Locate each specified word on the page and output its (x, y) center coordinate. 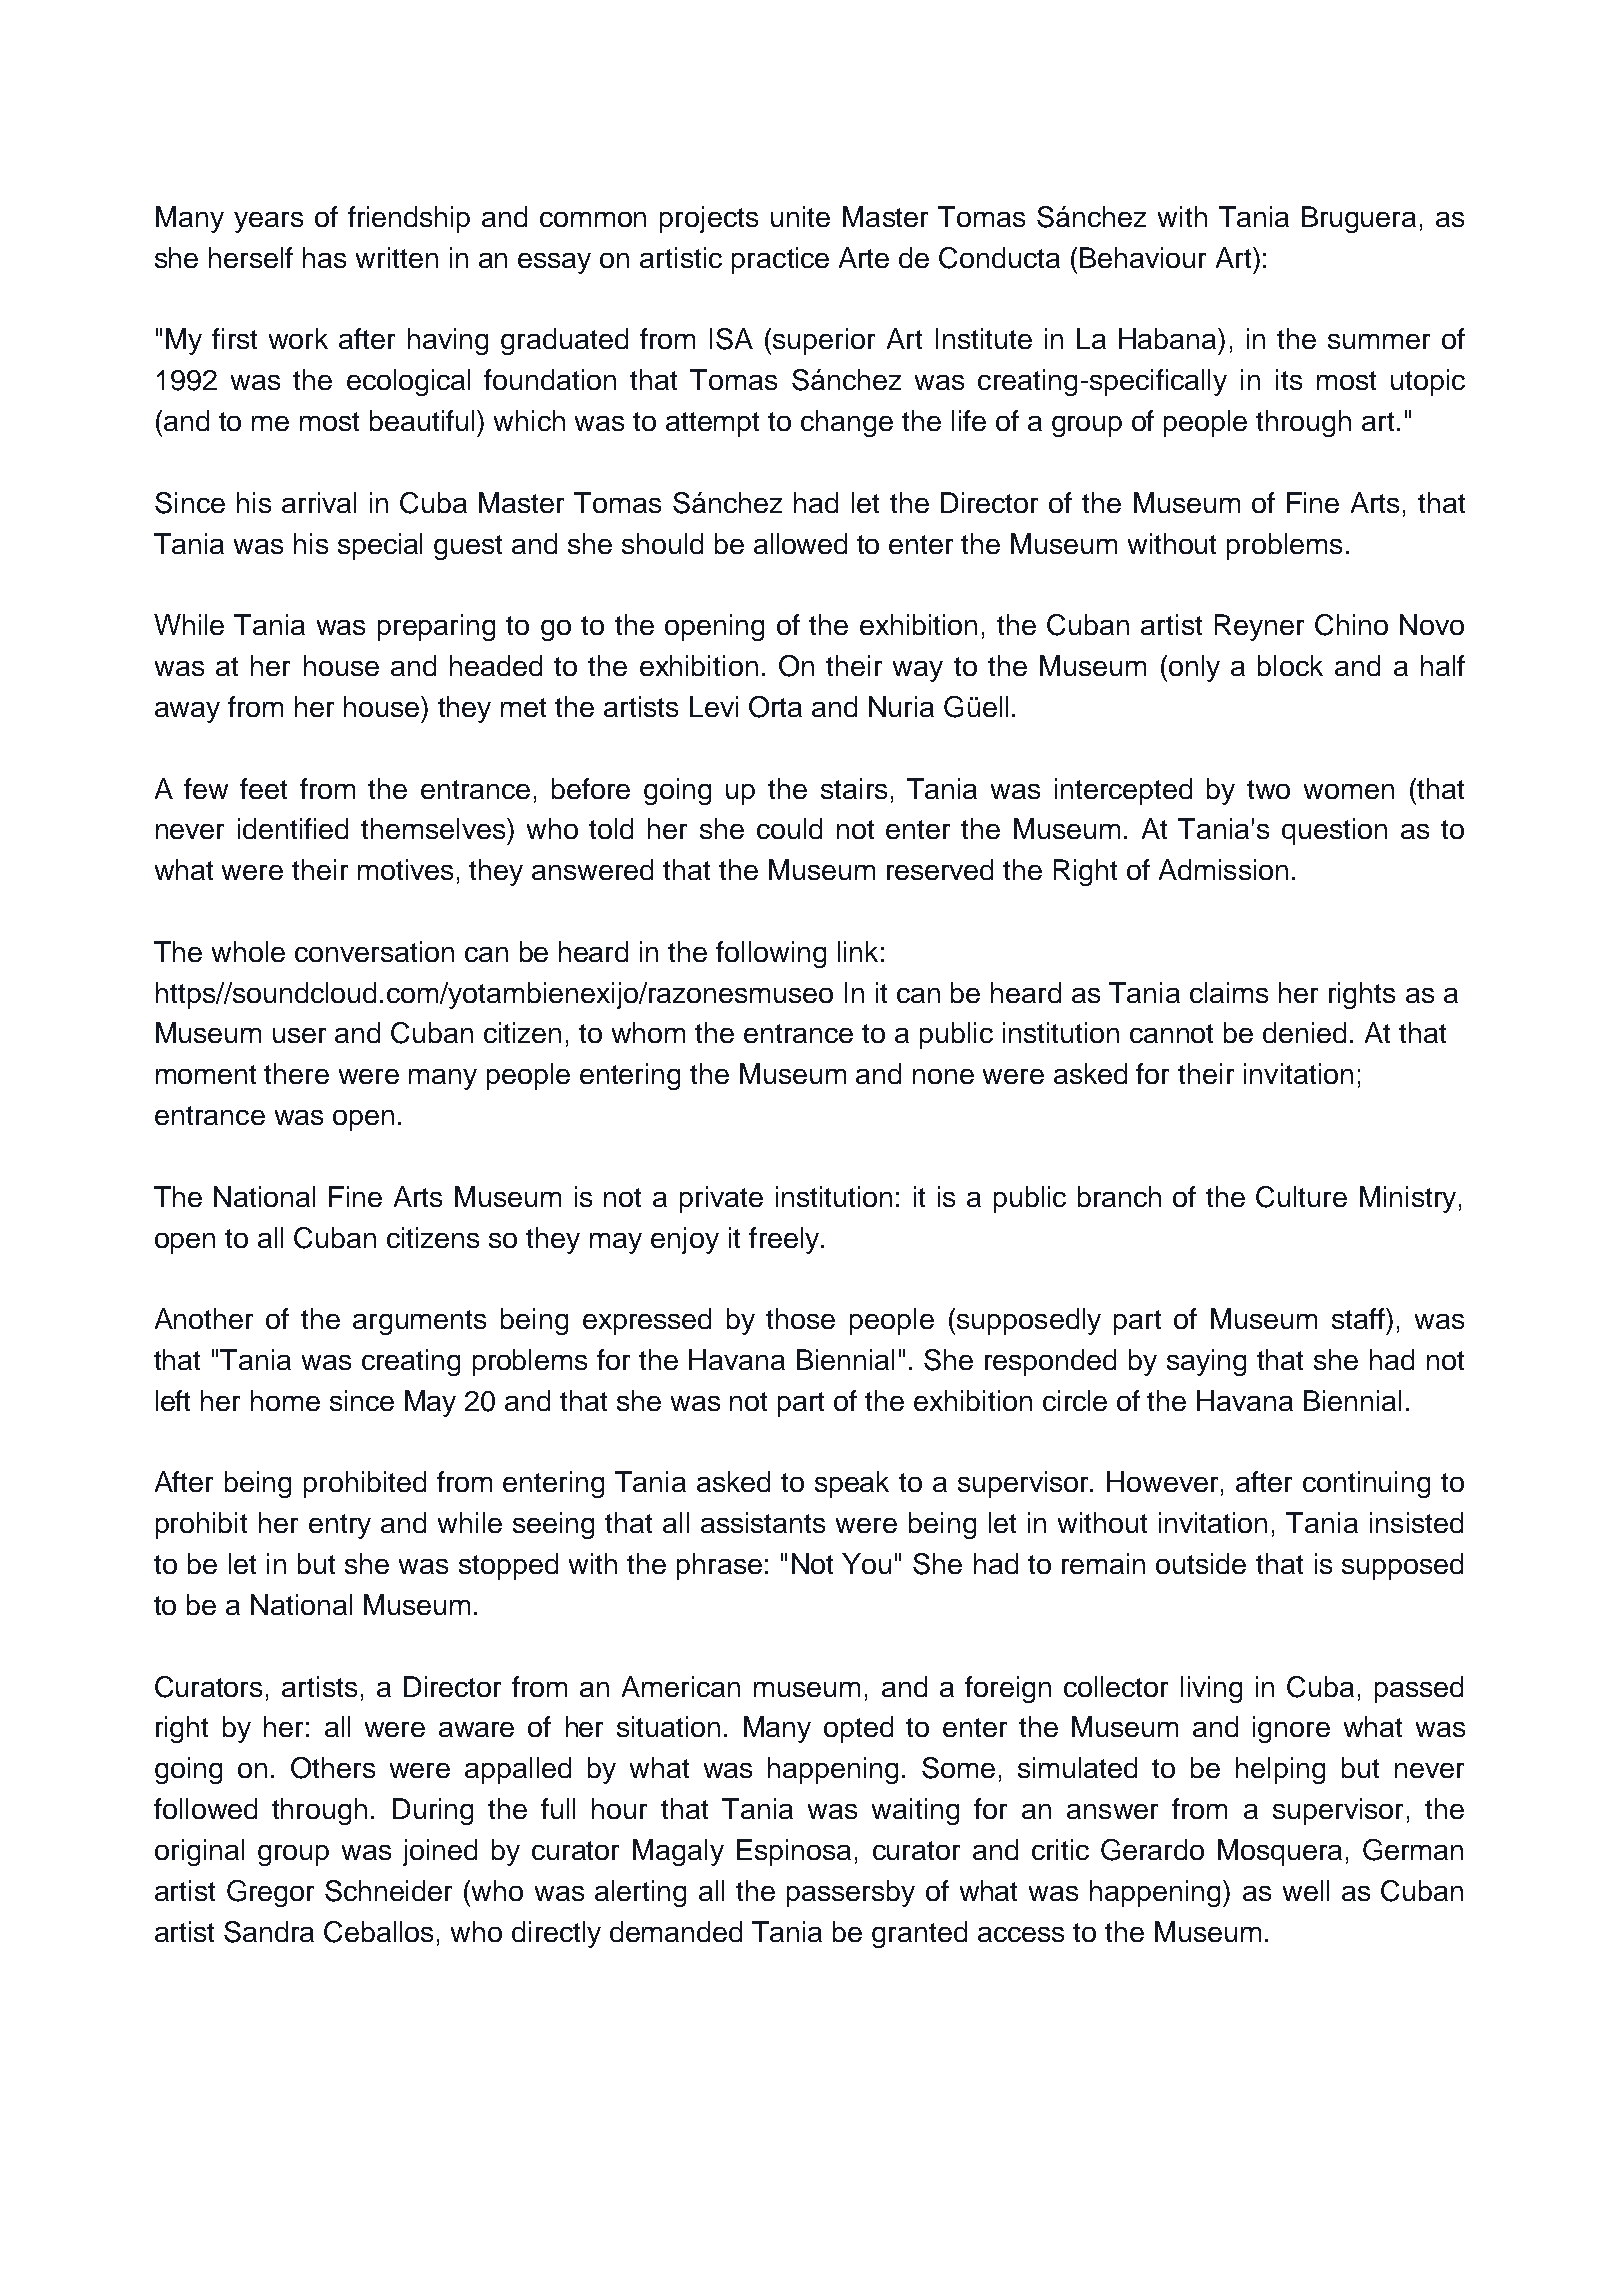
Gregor (270, 1893)
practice (780, 260)
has (324, 257)
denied (1304, 1032)
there (296, 1073)
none (943, 1076)
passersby (851, 1893)
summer (1379, 341)
